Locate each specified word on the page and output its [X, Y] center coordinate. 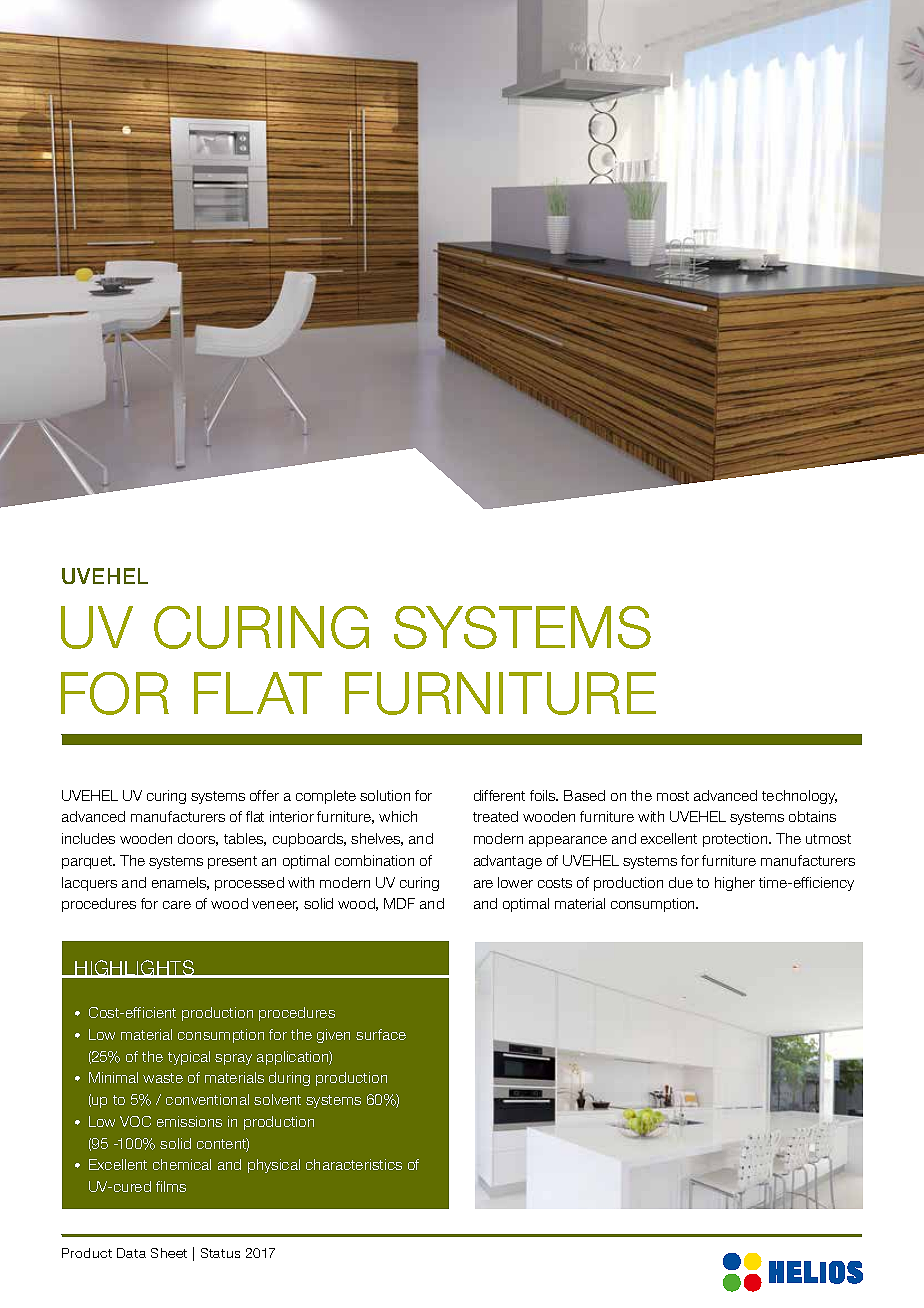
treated [495, 816]
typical [189, 1058]
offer [264, 795]
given [333, 1036]
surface [381, 1034]
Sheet [169, 1253]
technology [799, 797]
